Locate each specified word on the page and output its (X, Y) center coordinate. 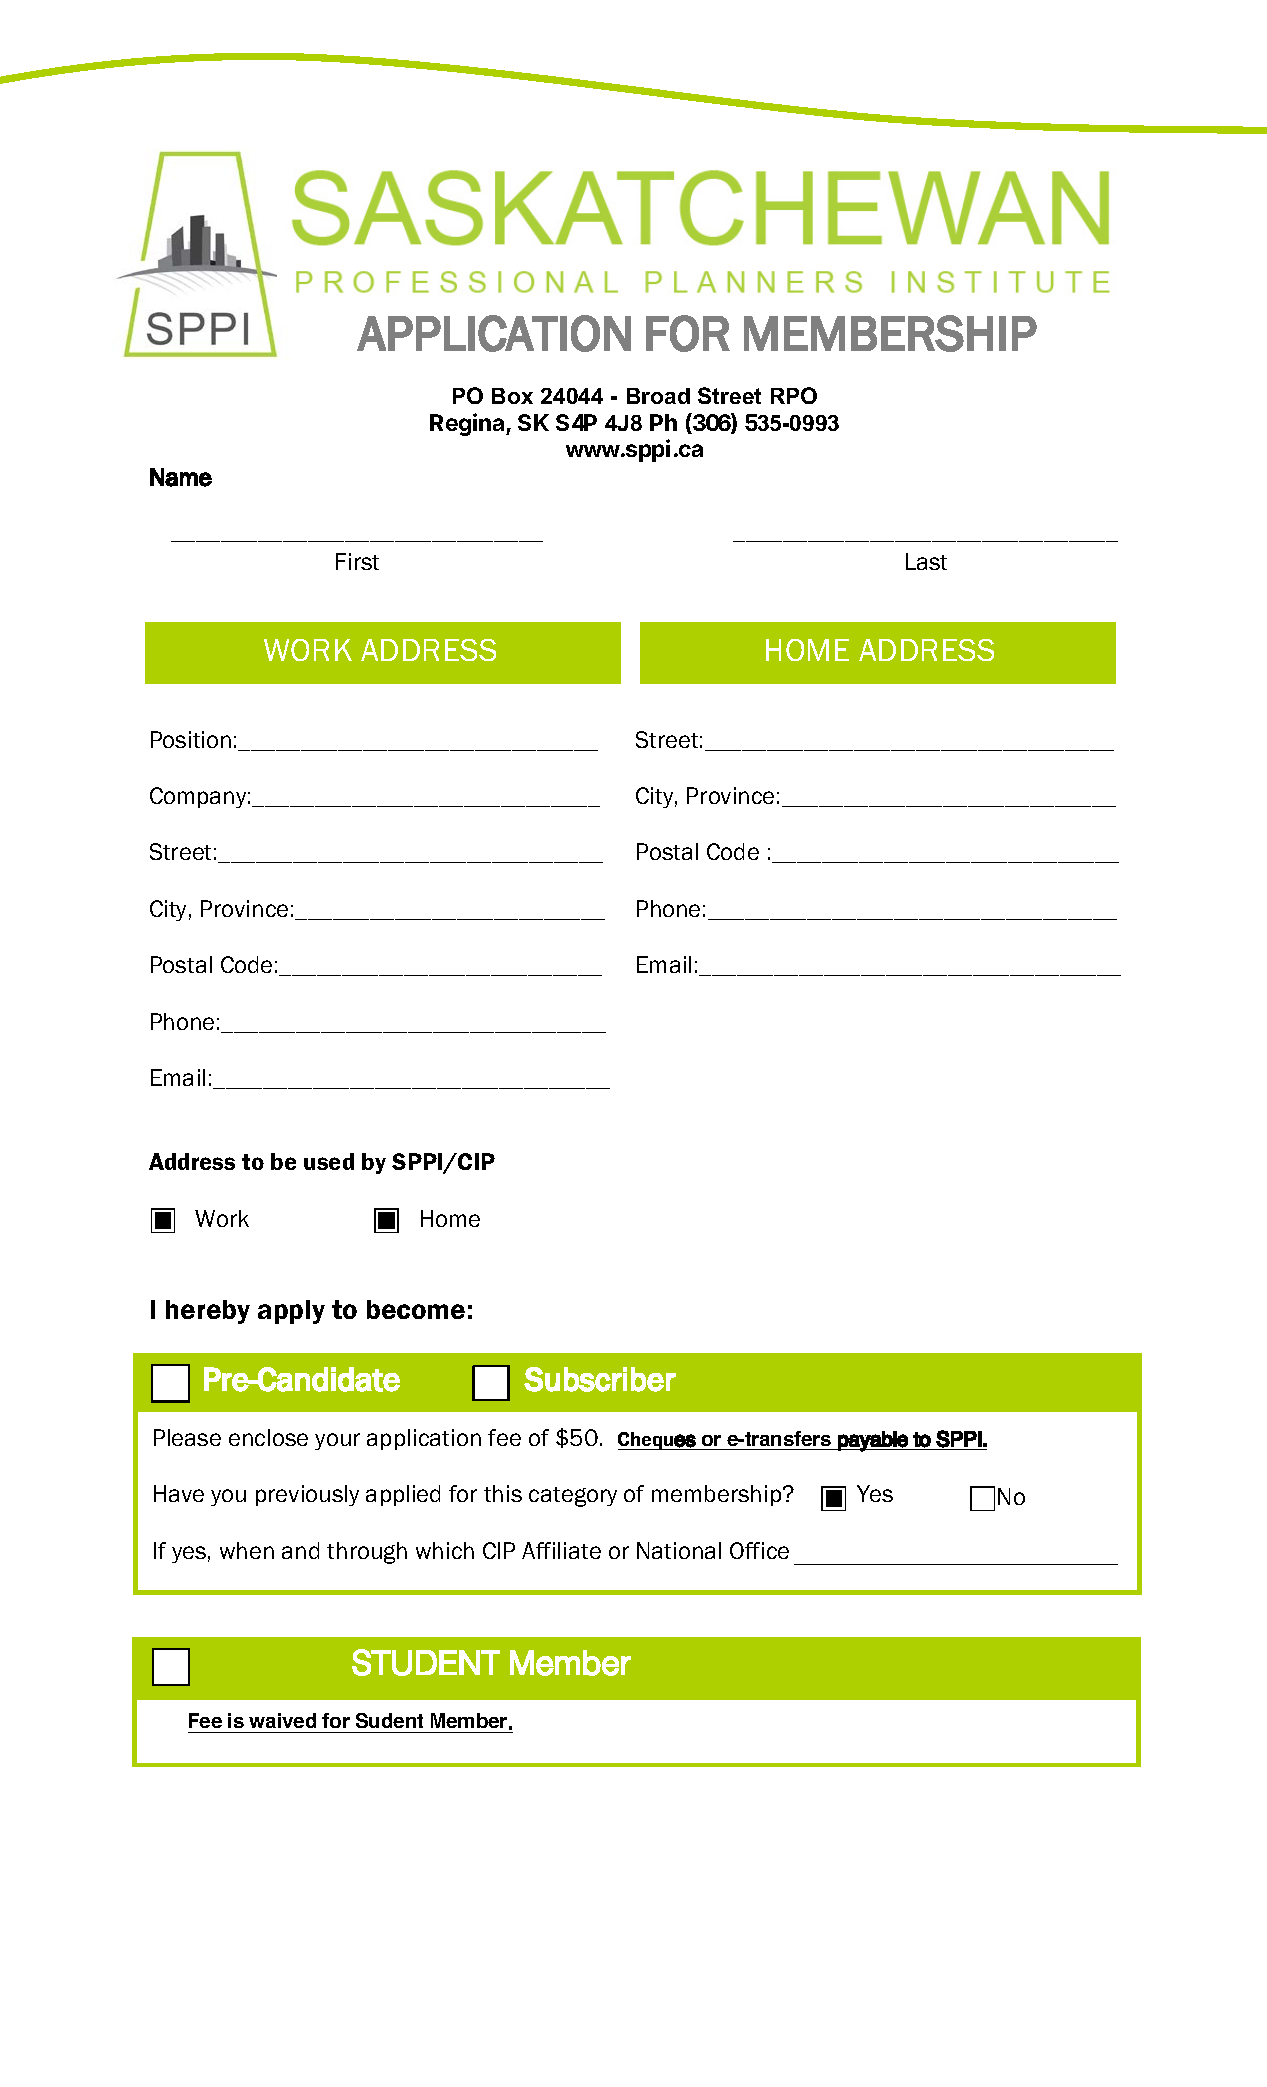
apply (291, 1312)
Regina (468, 424)
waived (282, 1720)
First (357, 561)
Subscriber (600, 1379)
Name (181, 477)
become (416, 1309)
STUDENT (426, 1662)
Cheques (658, 1441)
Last (926, 561)
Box (512, 396)
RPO (794, 395)
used (329, 1161)
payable (873, 1441)
